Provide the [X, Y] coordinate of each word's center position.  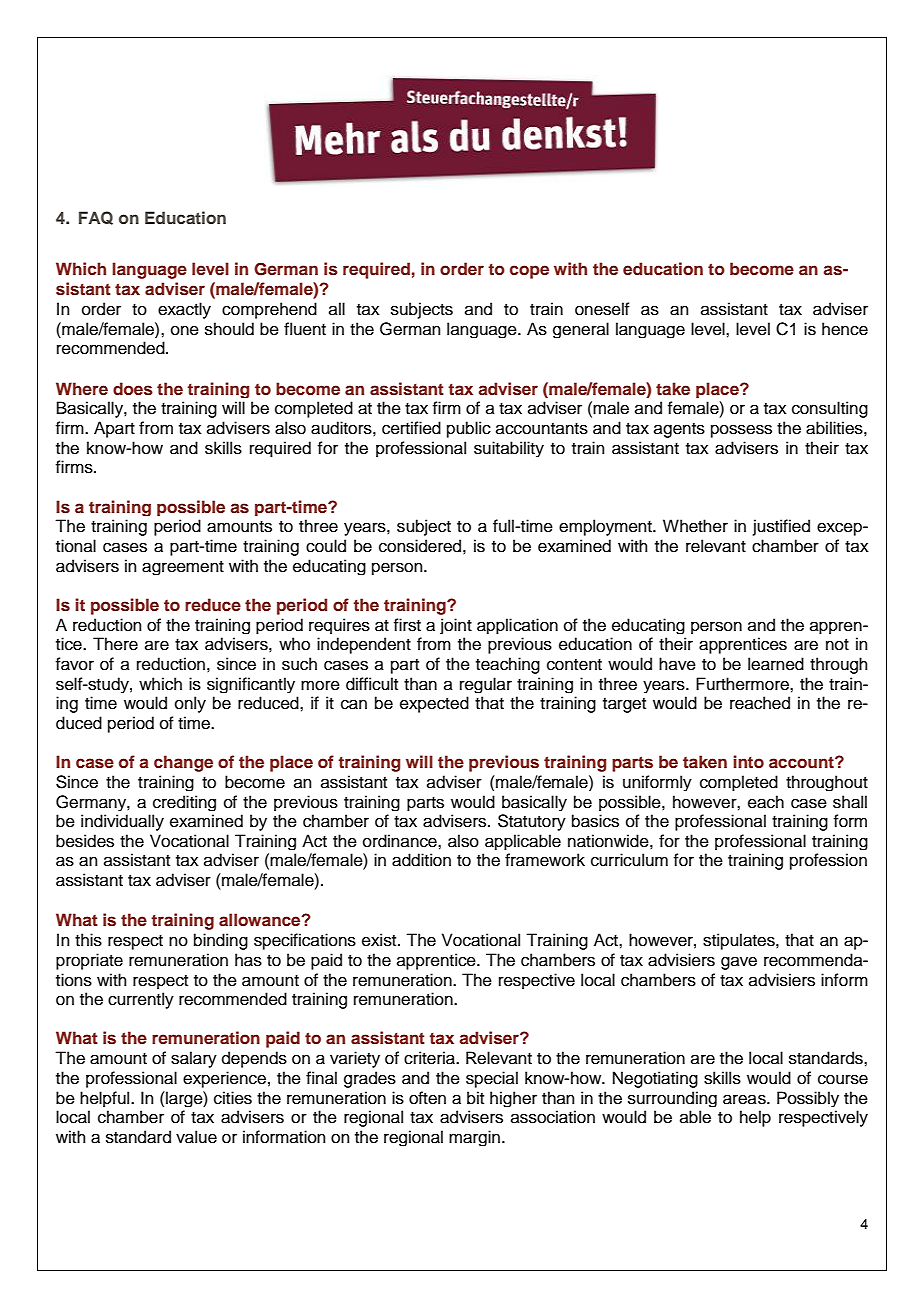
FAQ [96, 218]
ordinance [401, 841]
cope [529, 272]
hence [845, 329]
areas [745, 1099]
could [326, 546]
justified [781, 527]
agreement [183, 568]
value [196, 1137]
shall [850, 802]
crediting [184, 803]
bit [475, 1098]
